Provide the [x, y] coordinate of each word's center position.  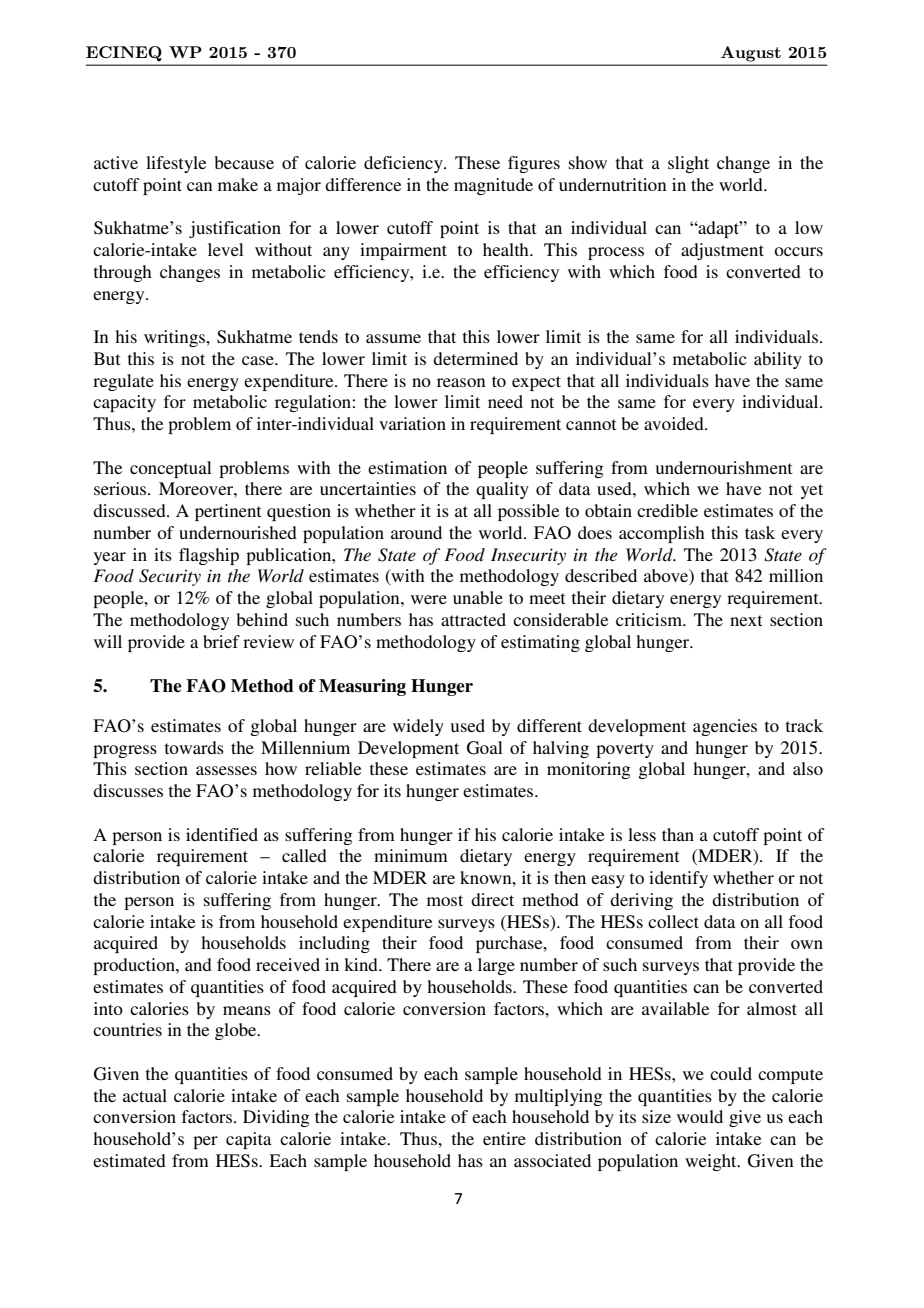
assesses [226, 770]
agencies [725, 727]
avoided [675, 423]
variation [412, 423]
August [751, 54]
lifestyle [176, 164]
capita [249, 1140]
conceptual [170, 469]
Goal [484, 748]
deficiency [404, 164]
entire [504, 1138]
